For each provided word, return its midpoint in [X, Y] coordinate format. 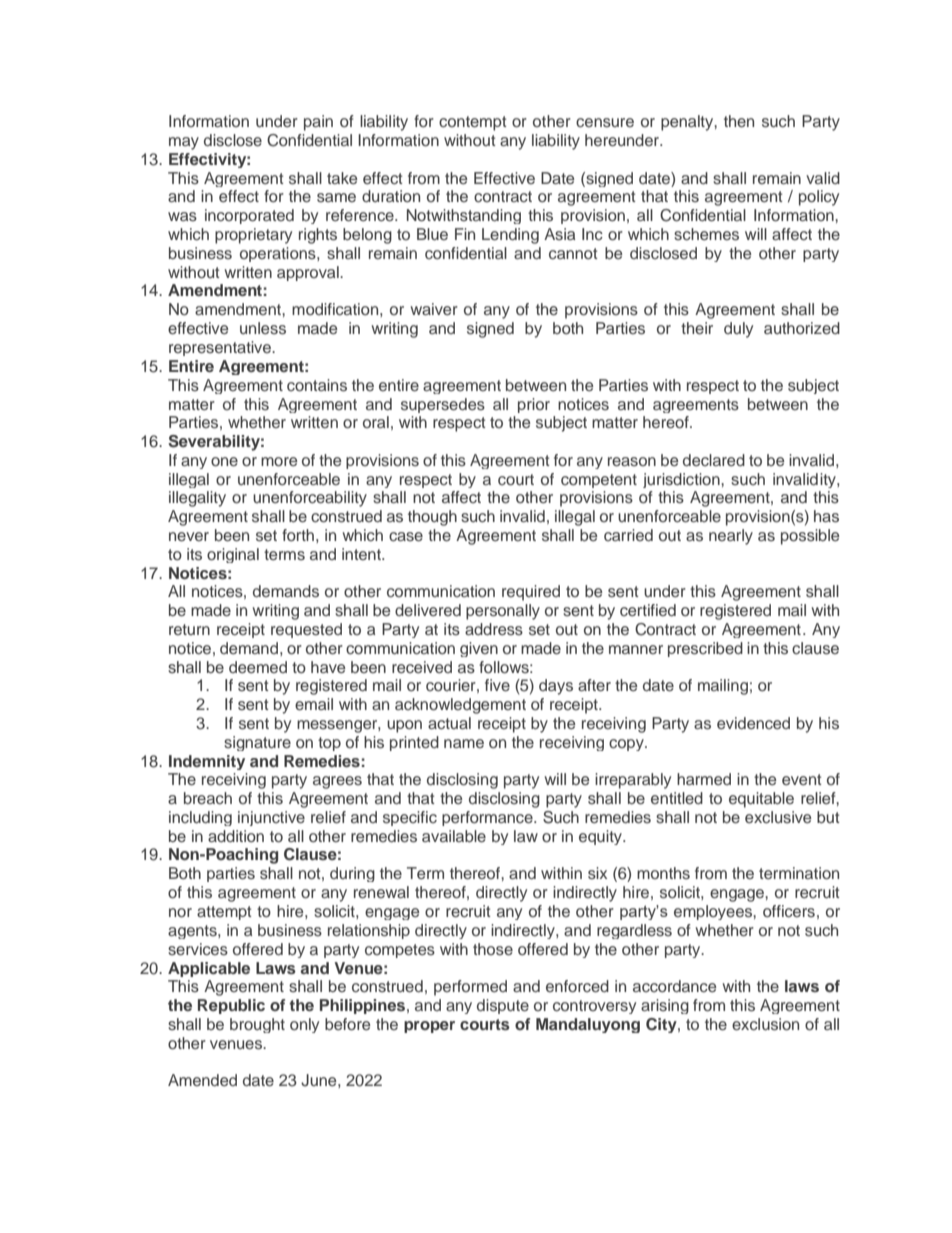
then [739, 121]
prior [534, 405]
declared [714, 460]
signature [257, 743]
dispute [503, 1006]
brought [257, 1025]
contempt [473, 123]
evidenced [753, 723]
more [279, 461]
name [464, 743]
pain [318, 123]
